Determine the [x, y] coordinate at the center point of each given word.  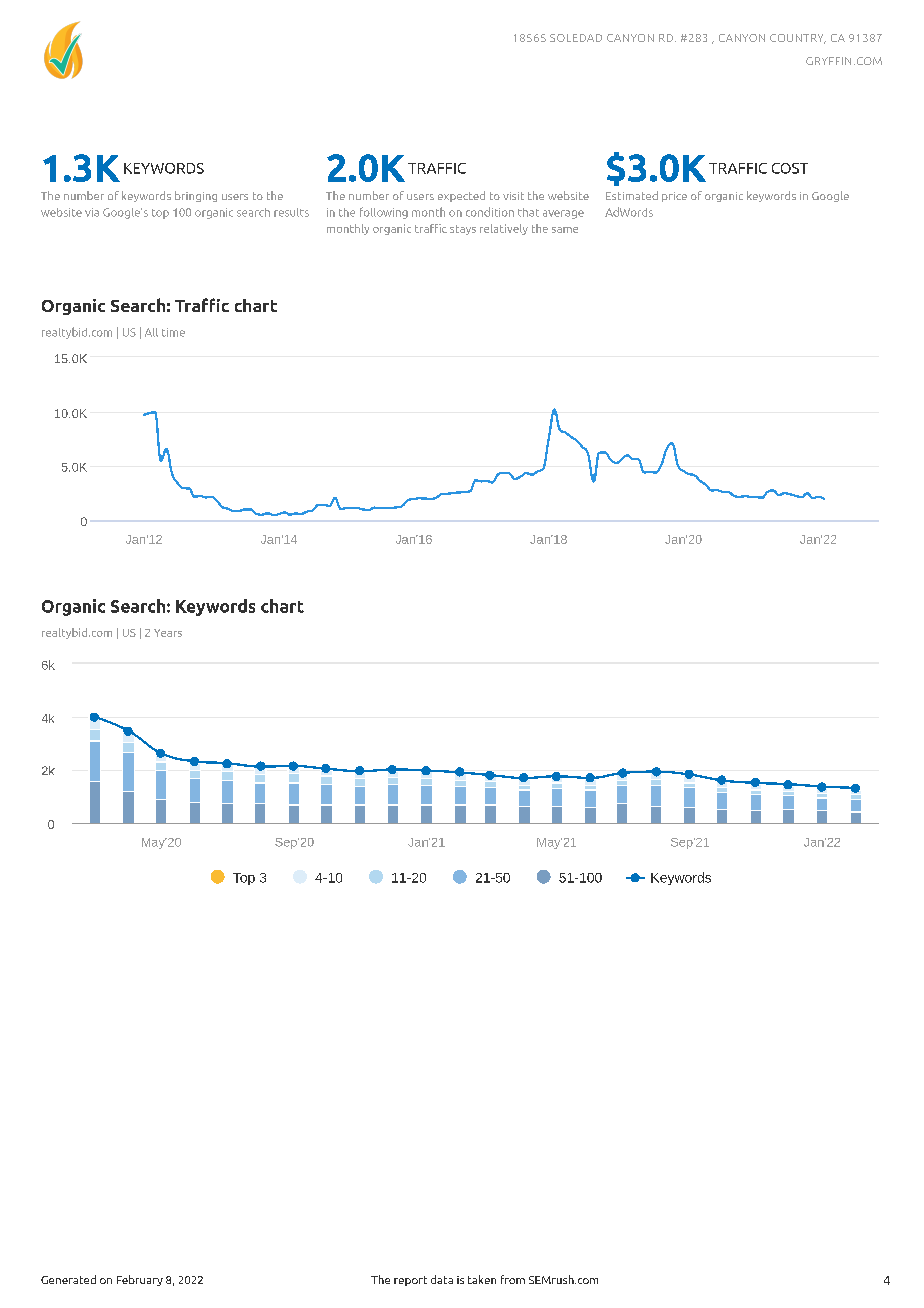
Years [168, 633]
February [140, 1280]
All [151, 332]
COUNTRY [798, 39]
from [513, 1279]
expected [461, 196]
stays [463, 230]
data [442, 1279]
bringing [196, 196]
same [565, 230]
